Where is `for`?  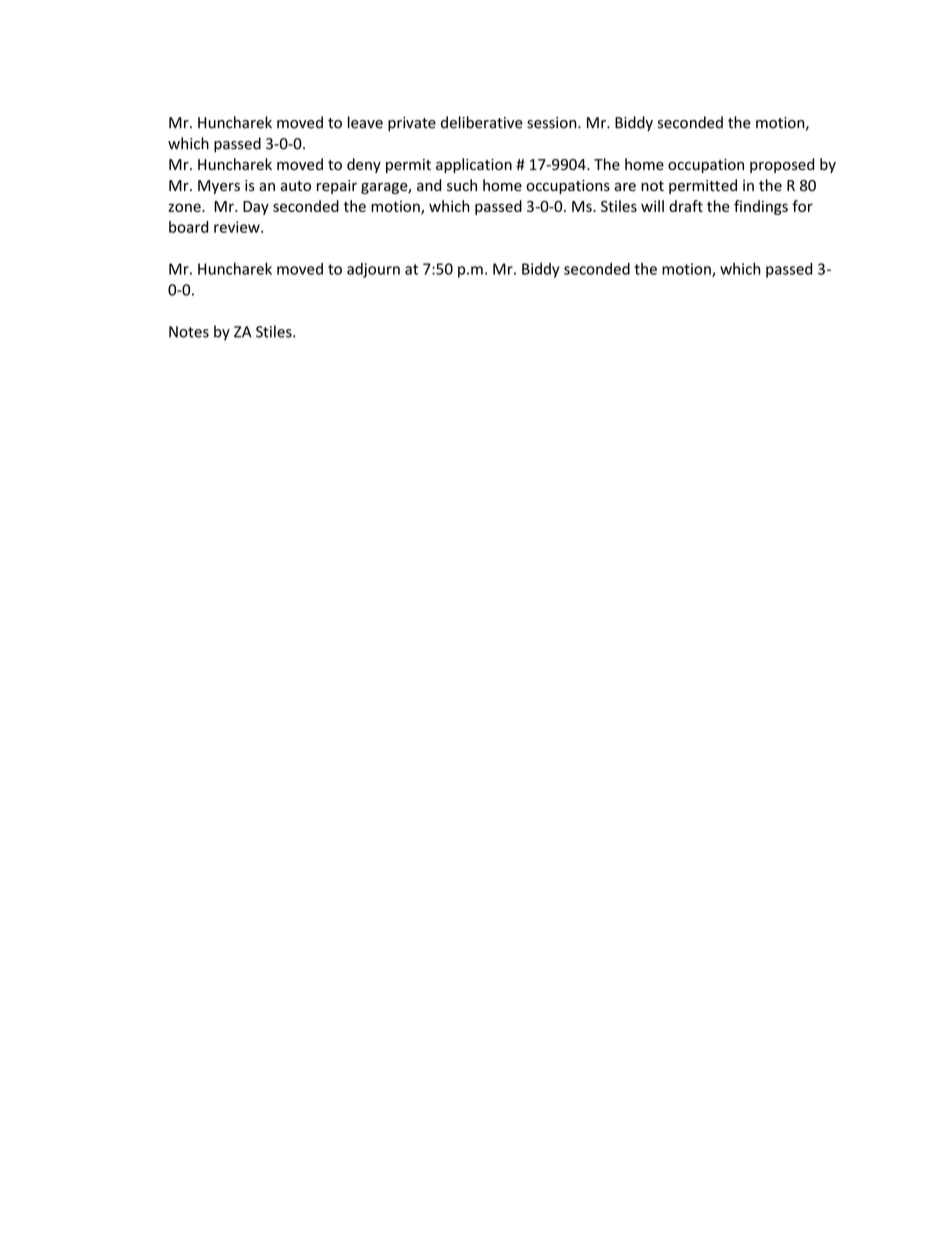
for is located at coordinates (802, 206).
